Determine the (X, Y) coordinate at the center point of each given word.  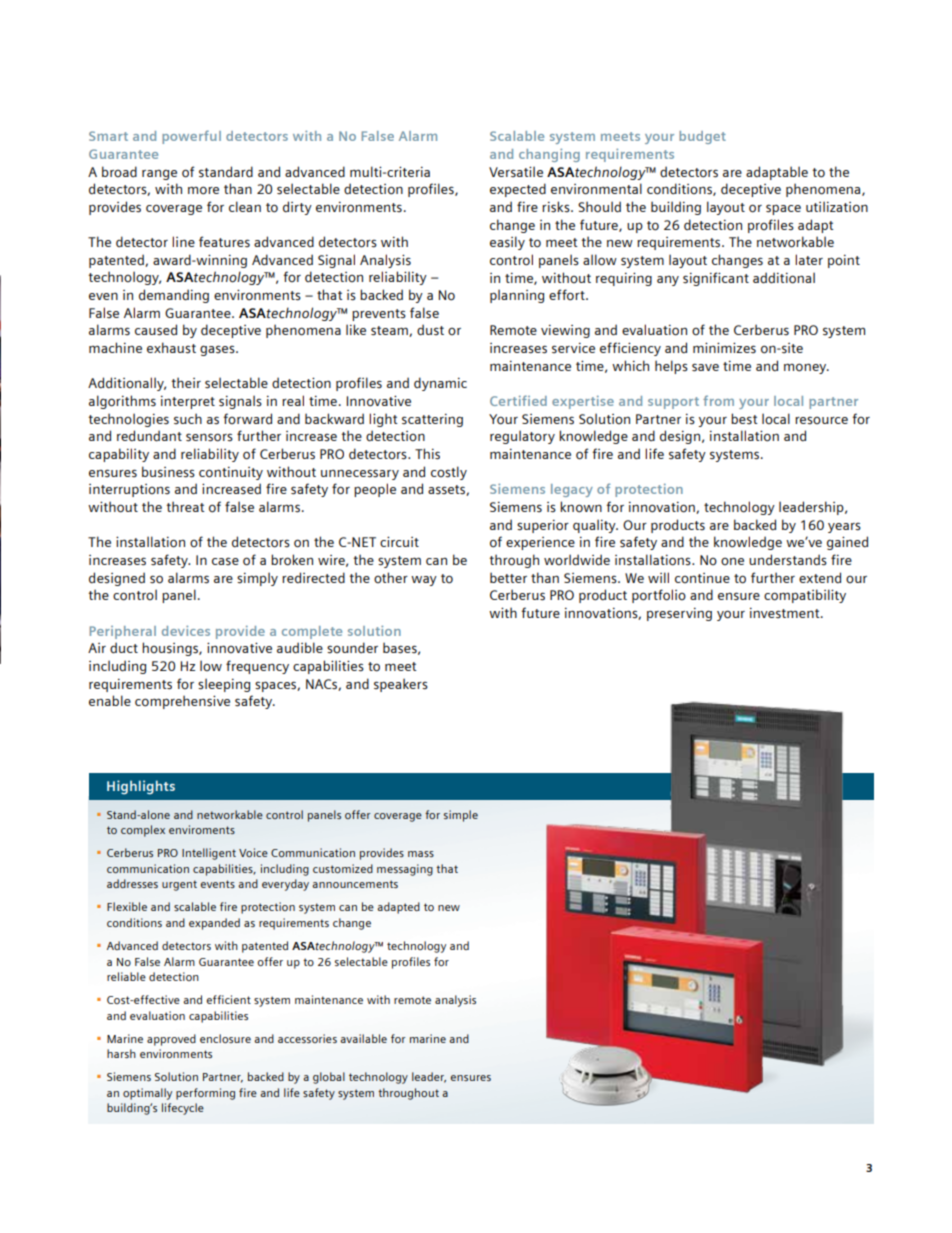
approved (171, 1040)
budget (702, 137)
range (159, 175)
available (363, 1038)
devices (186, 631)
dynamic (440, 384)
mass (421, 854)
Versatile (516, 171)
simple (461, 816)
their (186, 382)
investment (786, 613)
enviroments (202, 829)
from (718, 400)
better (508, 577)
